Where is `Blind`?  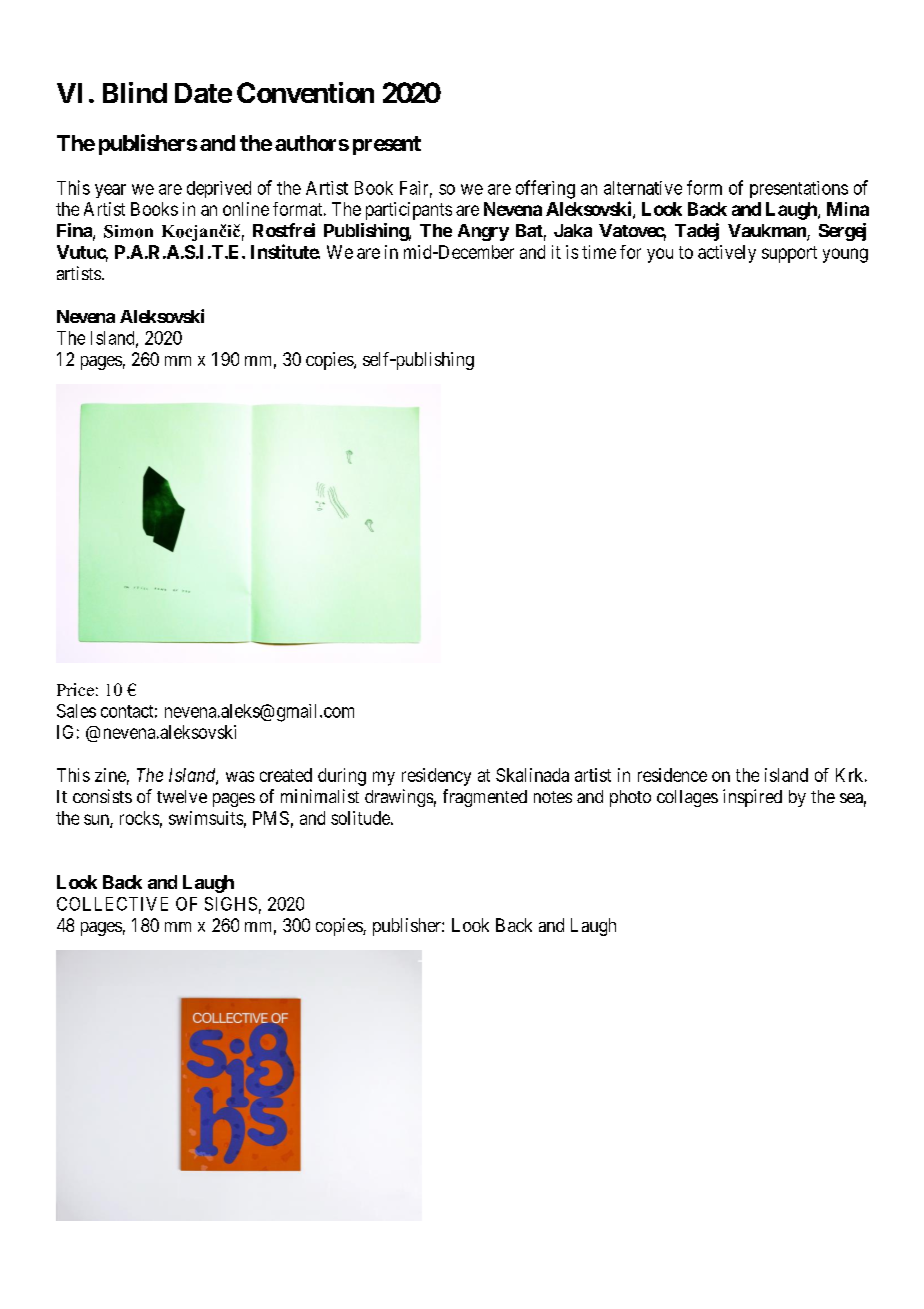 Blind is located at coordinates (135, 92).
